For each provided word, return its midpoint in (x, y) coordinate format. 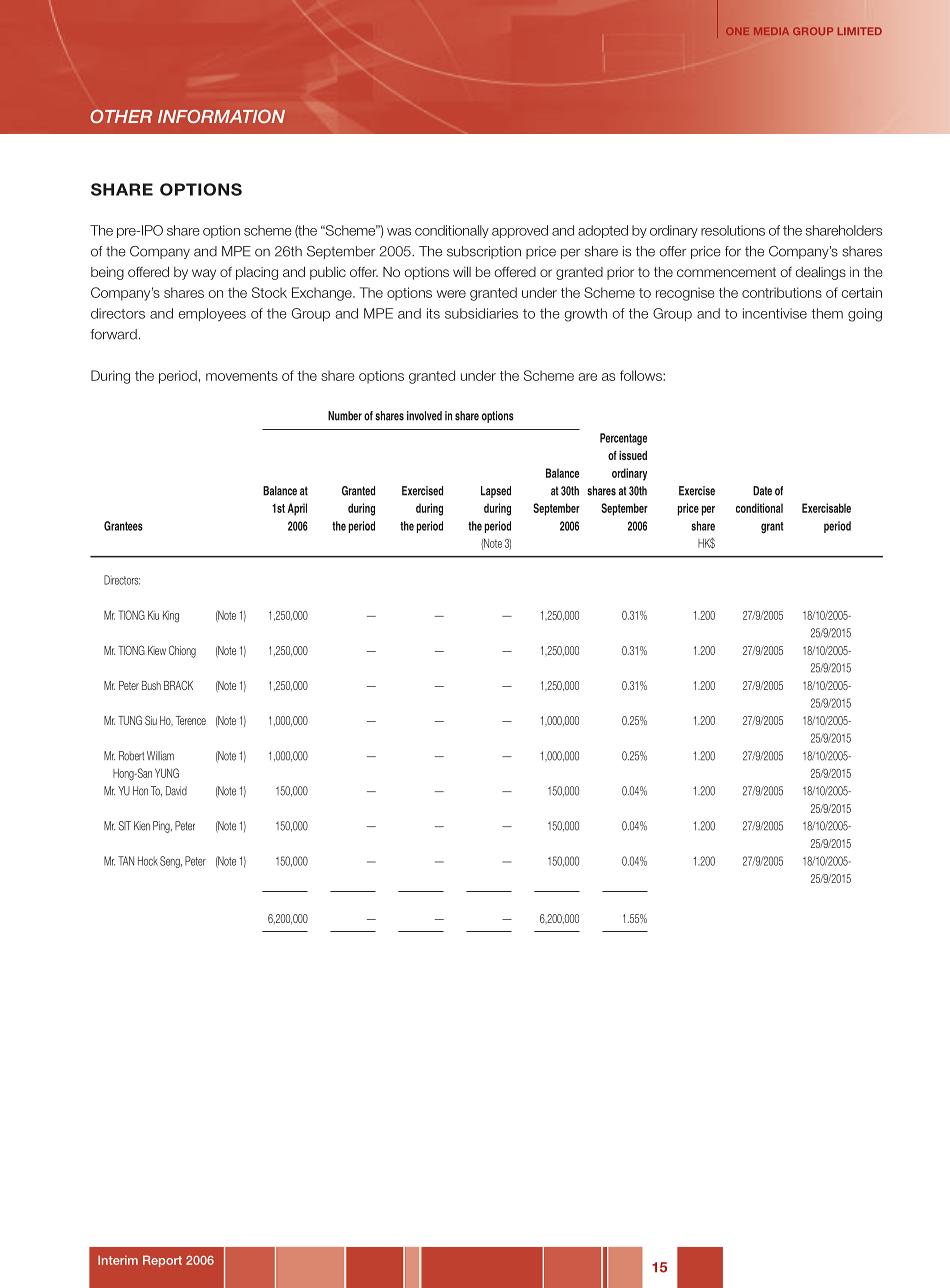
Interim (118, 1260)
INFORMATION (221, 116)
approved (520, 231)
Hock (148, 861)
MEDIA (771, 31)
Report (162, 1261)
